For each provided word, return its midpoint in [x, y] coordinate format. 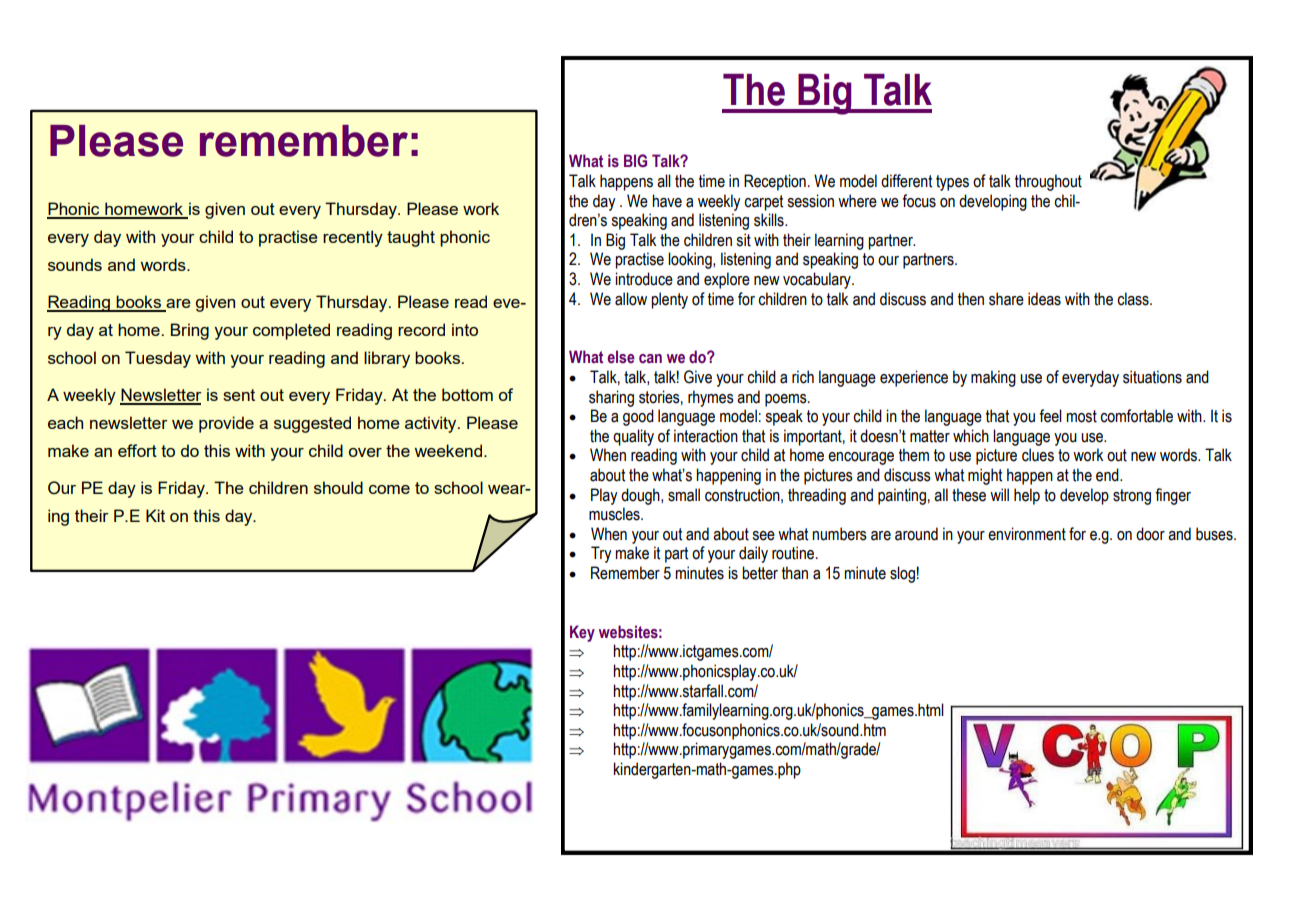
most [1081, 416]
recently [353, 238]
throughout [1048, 182]
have [667, 201]
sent [239, 395]
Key [582, 633]
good [638, 417]
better [760, 573]
